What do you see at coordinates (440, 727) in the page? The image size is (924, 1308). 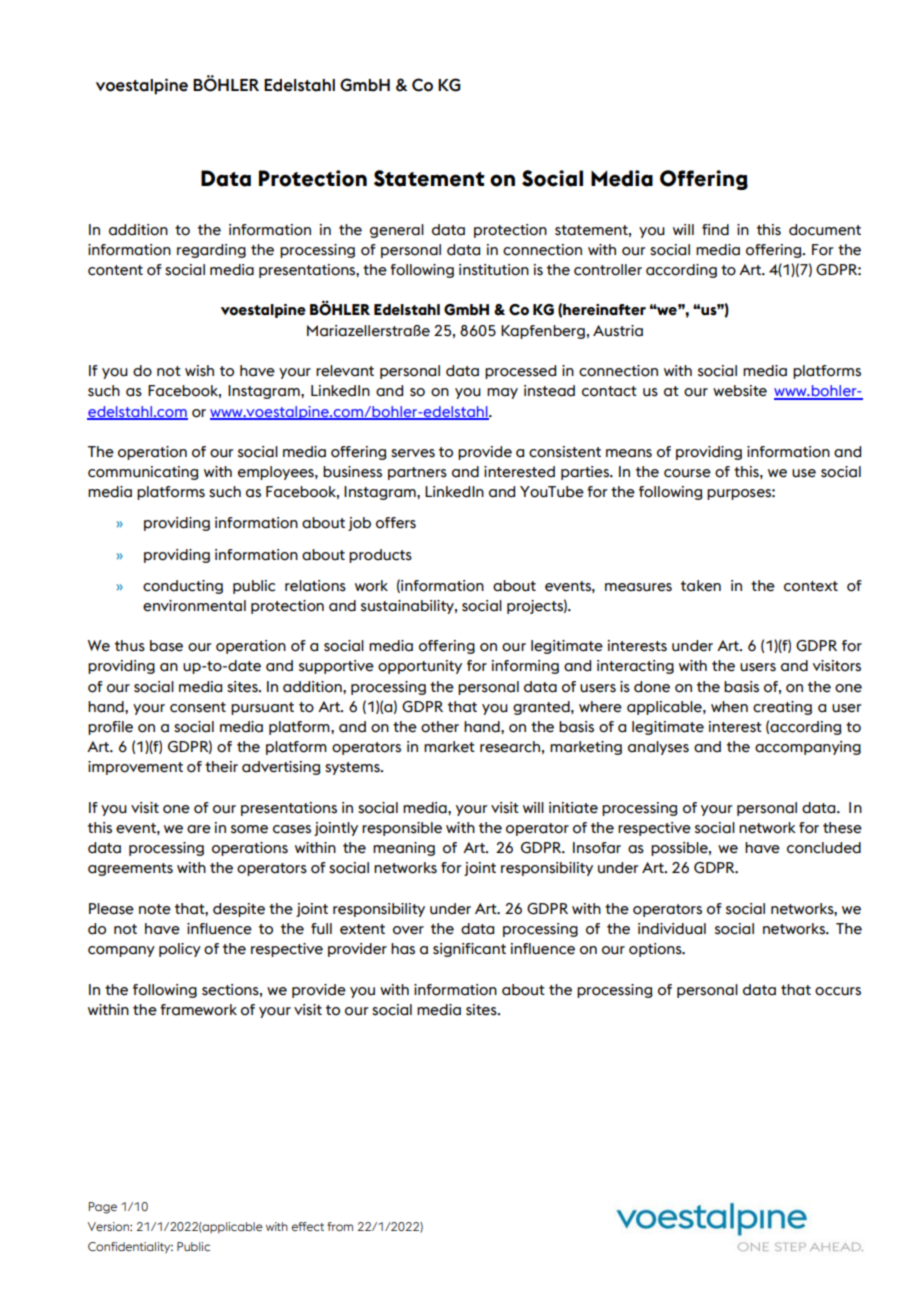 I see `other` at bounding box center [440, 727].
